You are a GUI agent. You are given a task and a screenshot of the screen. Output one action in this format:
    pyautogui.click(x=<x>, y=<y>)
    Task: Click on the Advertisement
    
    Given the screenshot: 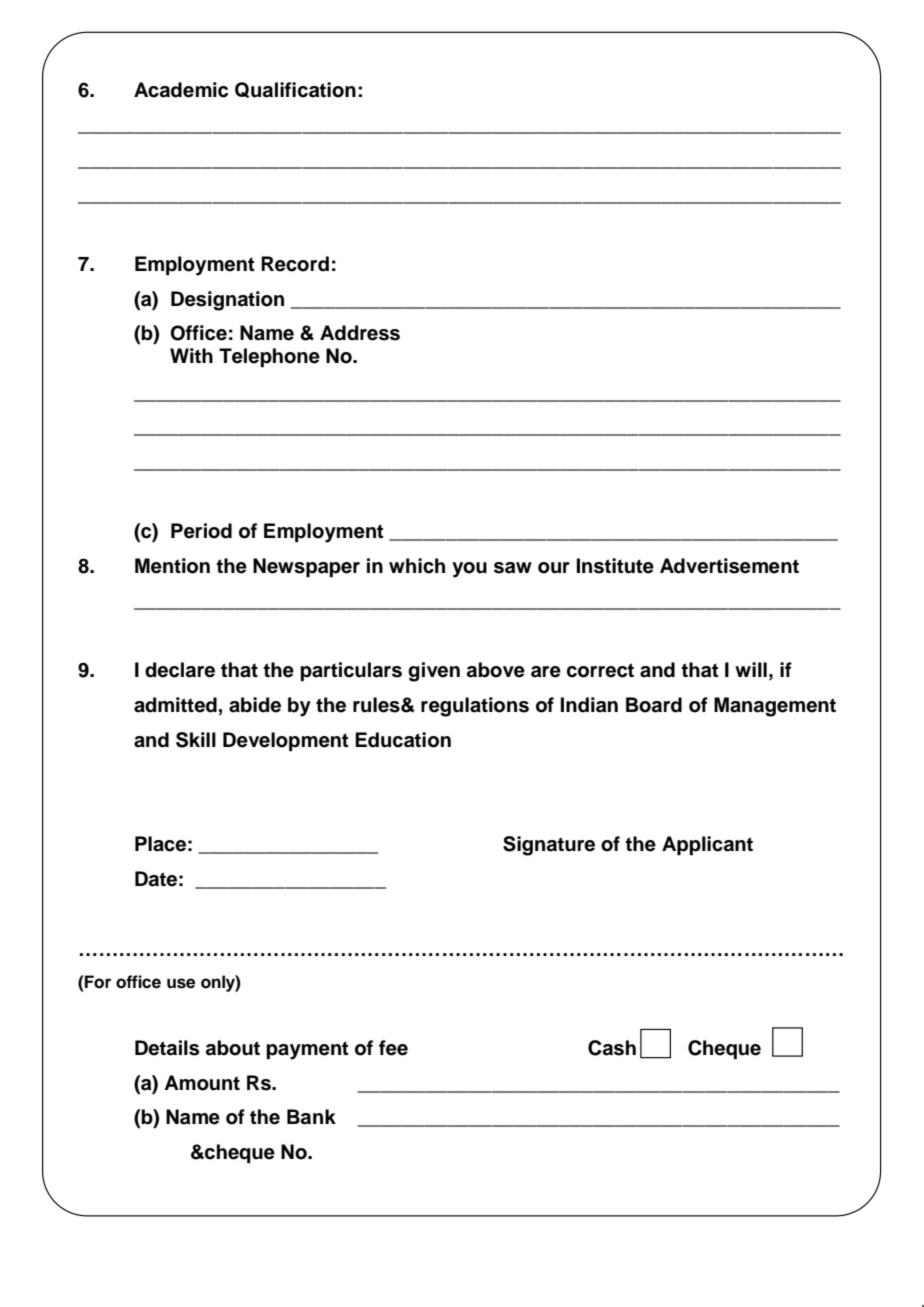 What is the action you would take?
    pyautogui.click(x=729, y=566)
